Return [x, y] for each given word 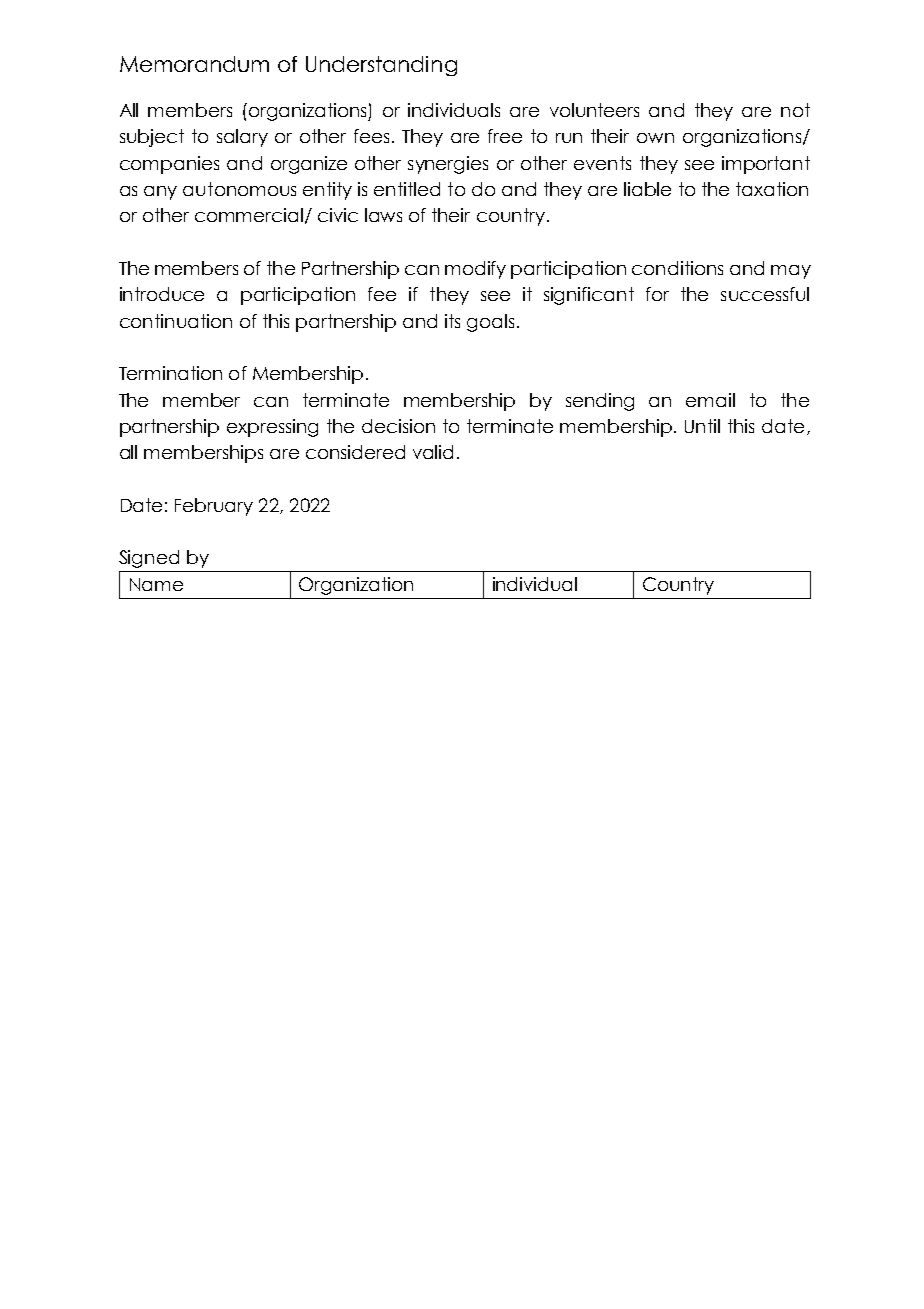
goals [490, 323]
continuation [176, 321]
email [710, 400]
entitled [407, 189]
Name [156, 584]
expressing [272, 428]
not [795, 110]
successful [765, 294]
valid [433, 452]
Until [702, 426]
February [214, 507]
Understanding [381, 66]
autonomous [239, 189]
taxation [772, 189]
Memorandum [194, 64]
